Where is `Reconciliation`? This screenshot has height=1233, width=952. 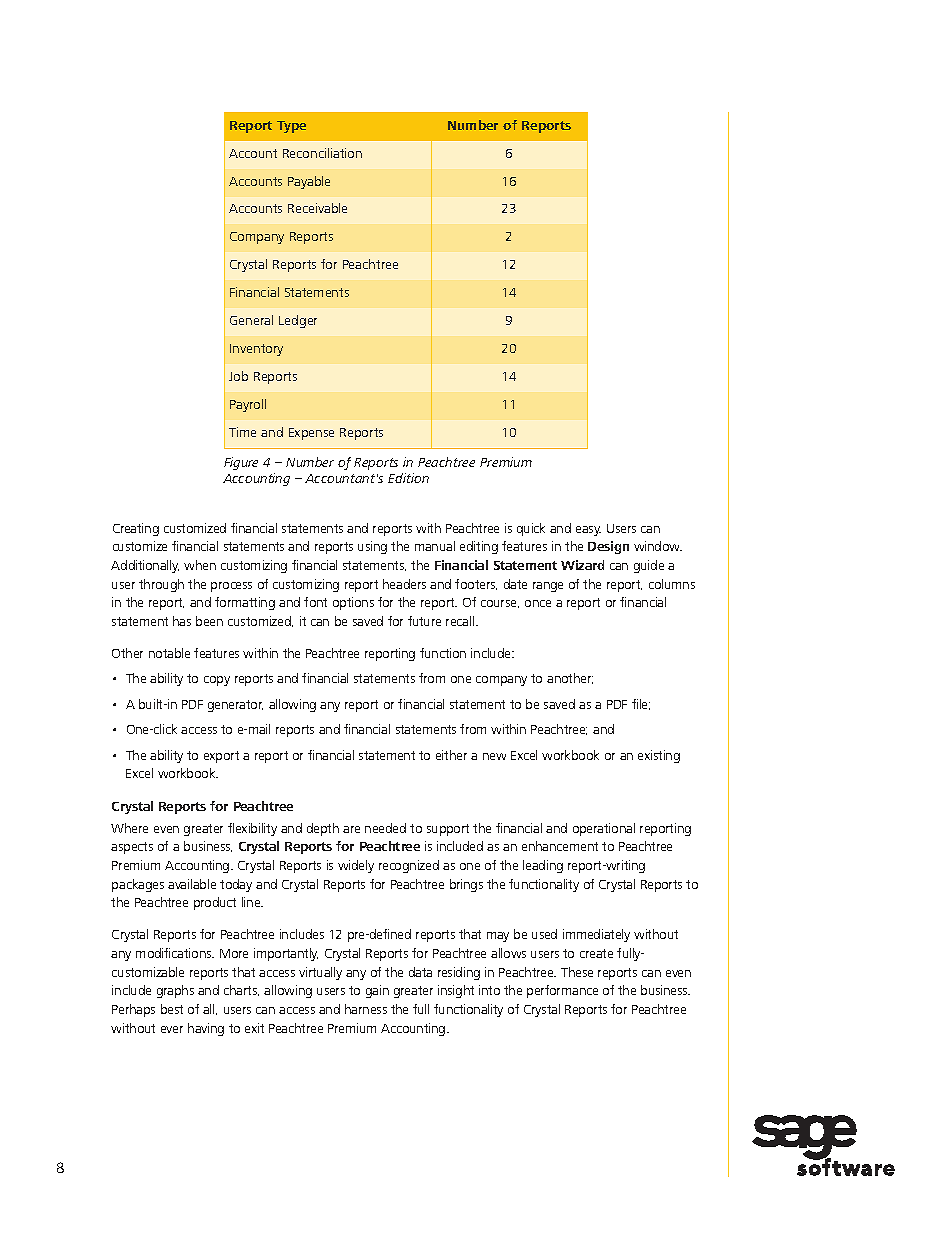 Reconciliation is located at coordinates (322, 153).
